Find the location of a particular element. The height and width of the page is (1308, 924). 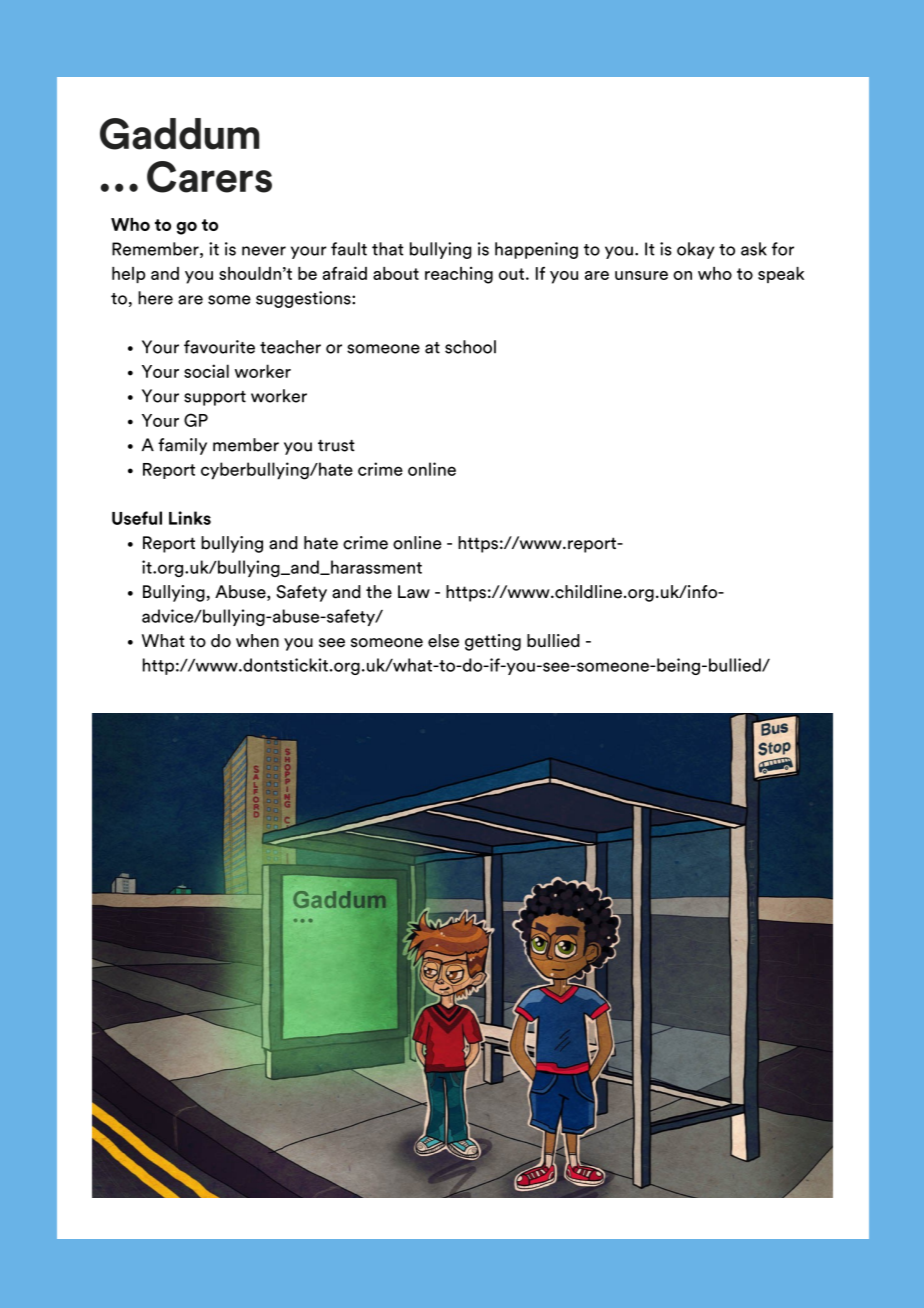

never is located at coordinates (264, 251).
